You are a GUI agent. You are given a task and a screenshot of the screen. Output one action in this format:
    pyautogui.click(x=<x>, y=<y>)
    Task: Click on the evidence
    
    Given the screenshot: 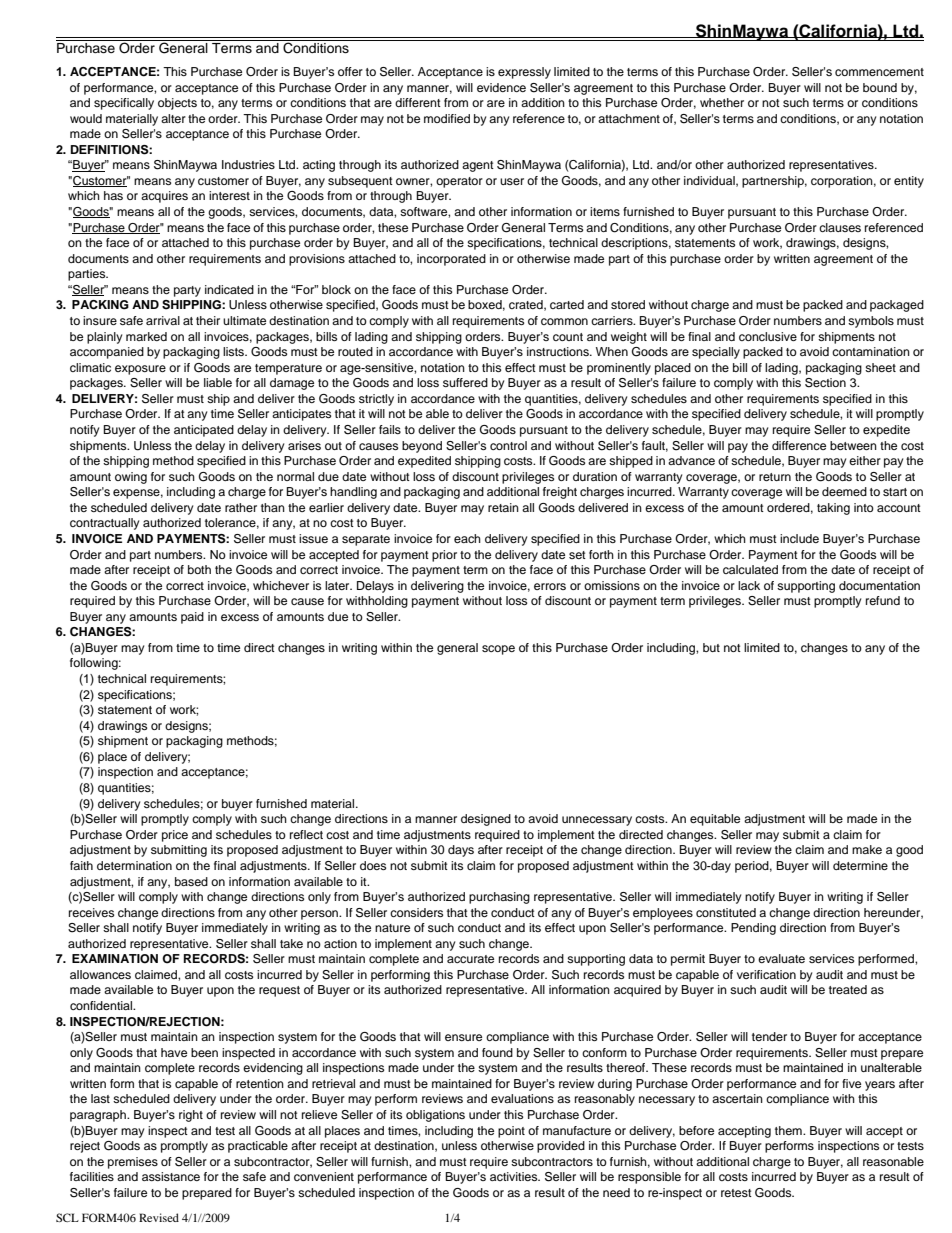 What is the action you would take?
    pyautogui.click(x=501, y=87)
